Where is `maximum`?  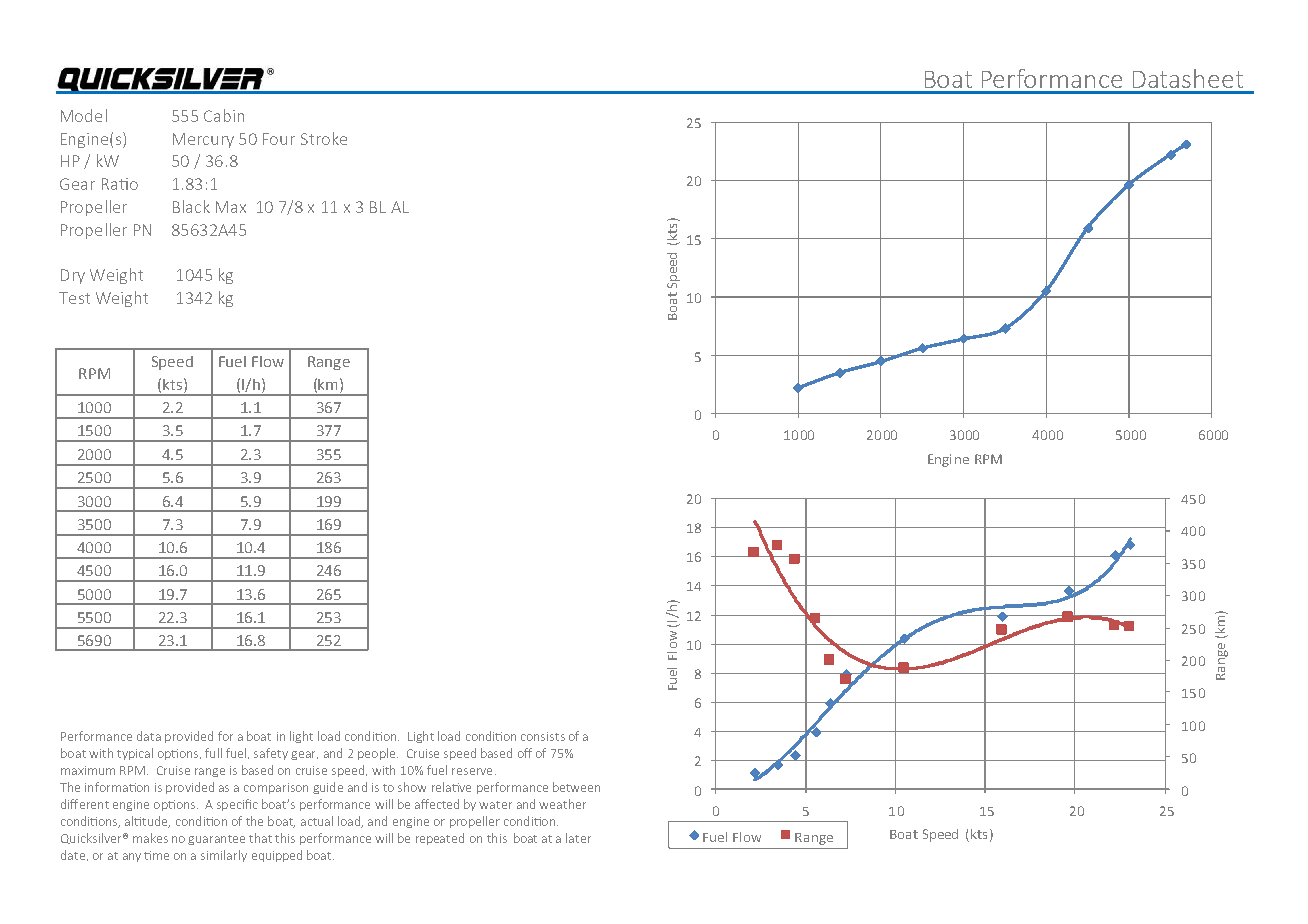
maximum is located at coordinates (88, 770).
